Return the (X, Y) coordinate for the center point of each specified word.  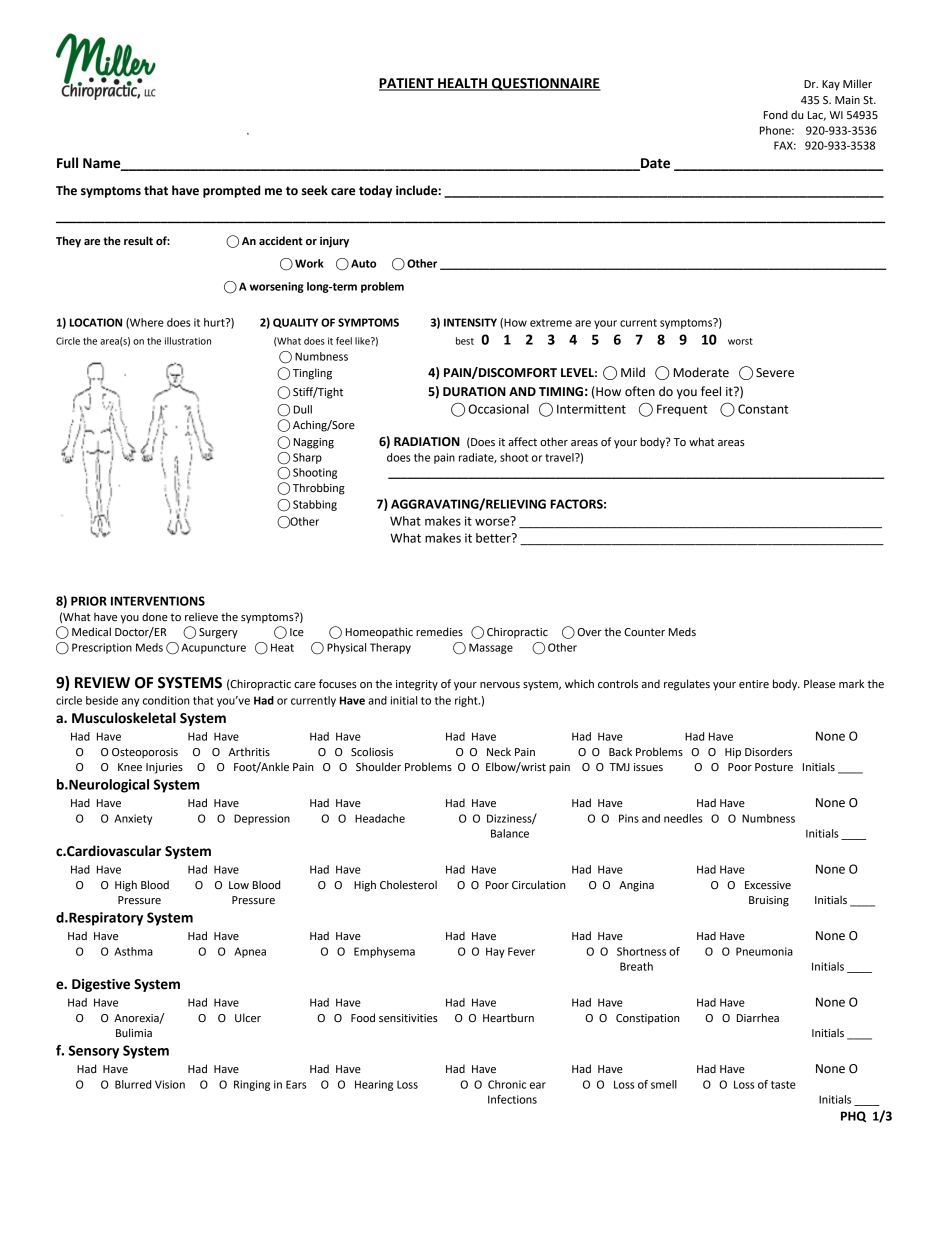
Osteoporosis (145, 753)
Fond (776, 114)
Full (67, 163)
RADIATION (427, 442)
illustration (188, 341)
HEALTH (462, 84)
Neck (499, 752)
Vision (170, 1084)
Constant (763, 409)
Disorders (768, 751)
